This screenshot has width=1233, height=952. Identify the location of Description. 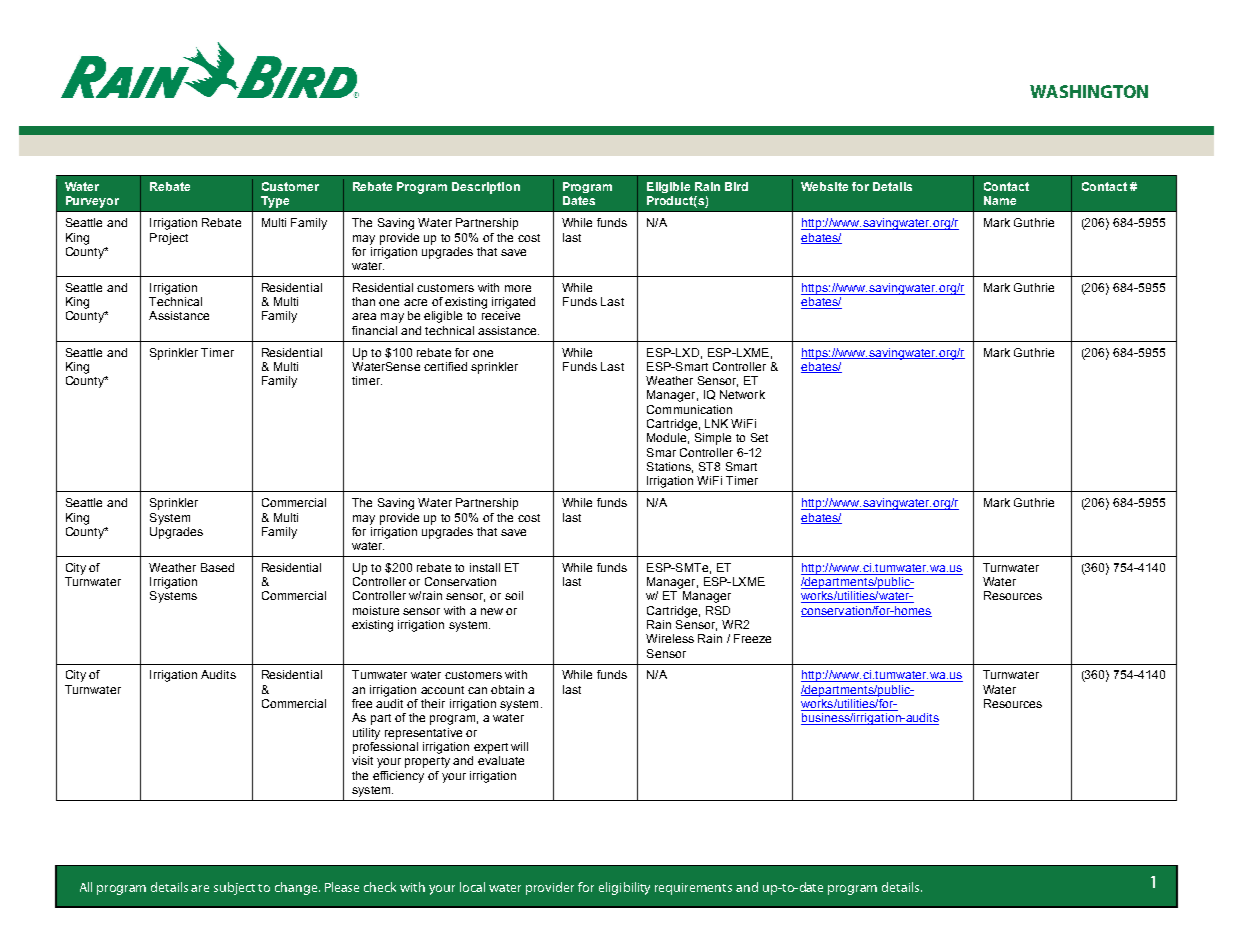
(486, 188).
